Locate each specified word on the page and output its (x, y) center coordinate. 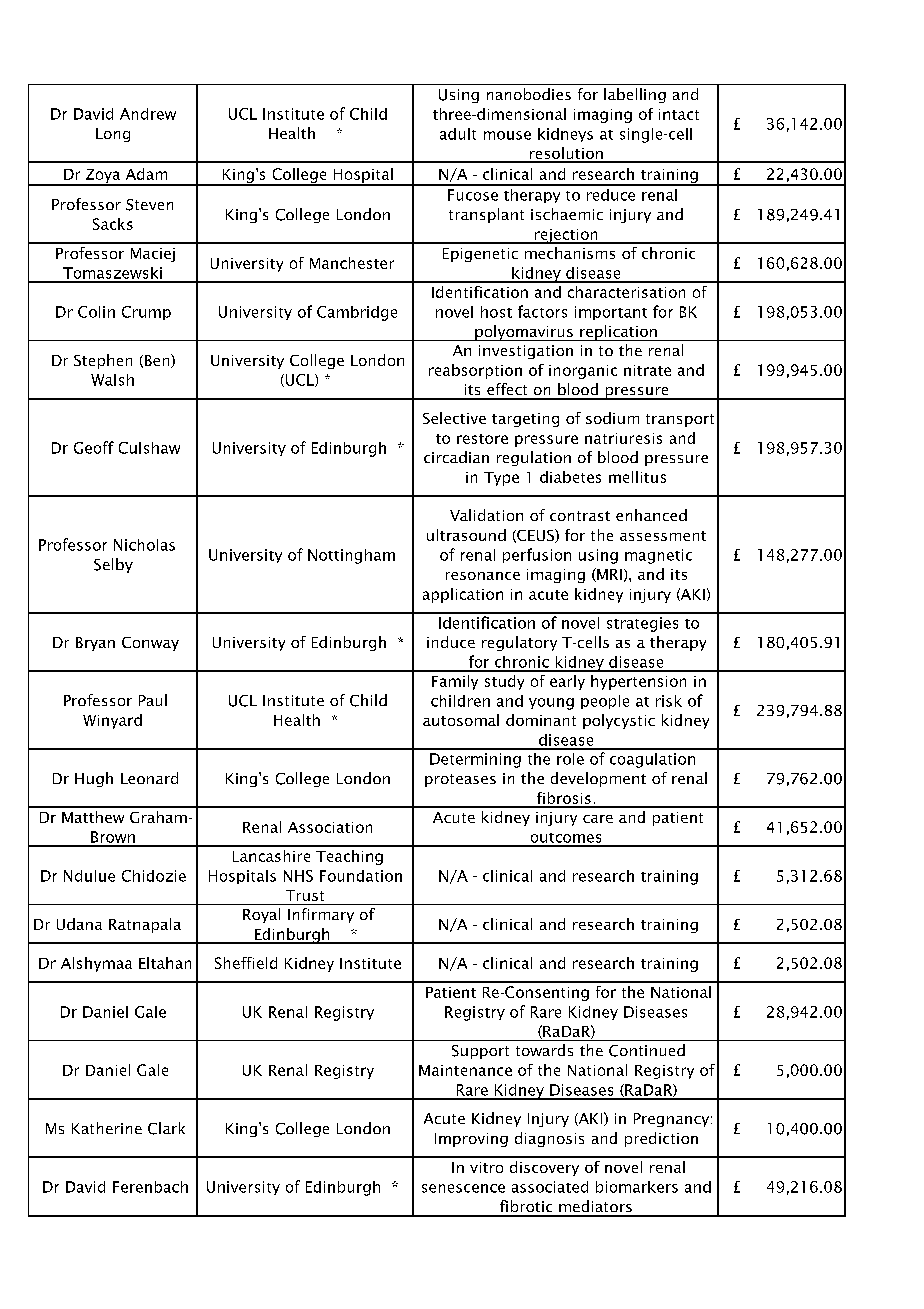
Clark (166, 1128)
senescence (463, 1188)
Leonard (149, 778)
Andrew (148, 114)
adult (458, 134)
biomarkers (637, 1187)
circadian (456, 457)
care (598, 819)
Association (330, 827)
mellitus (637, 477)
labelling (635, 95)
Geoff (94, 447)
